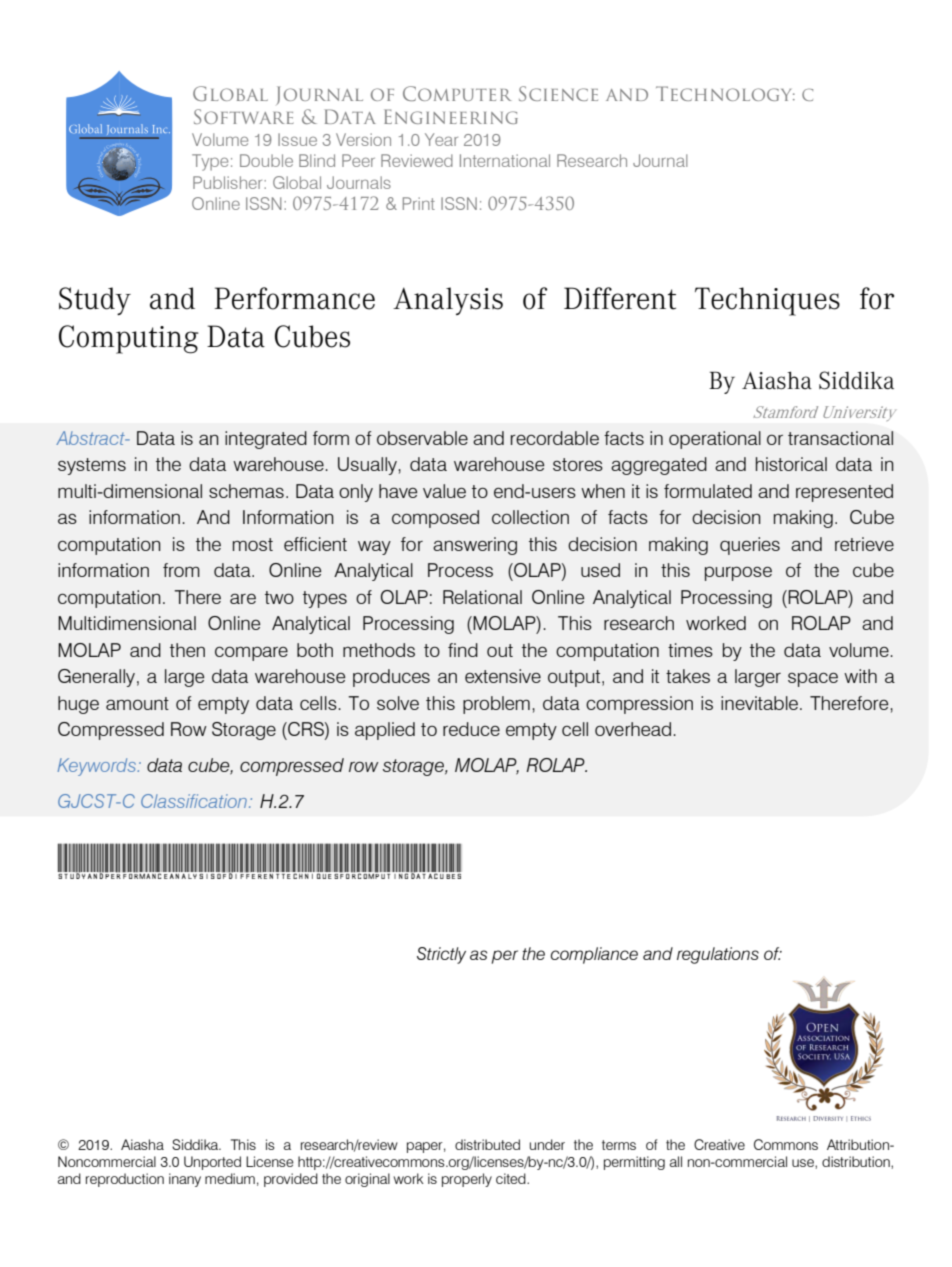 The image size is (952, 1267). Describe the element at coordinates (487, 1144) in the screenshot. I see `distributed` at that location.
